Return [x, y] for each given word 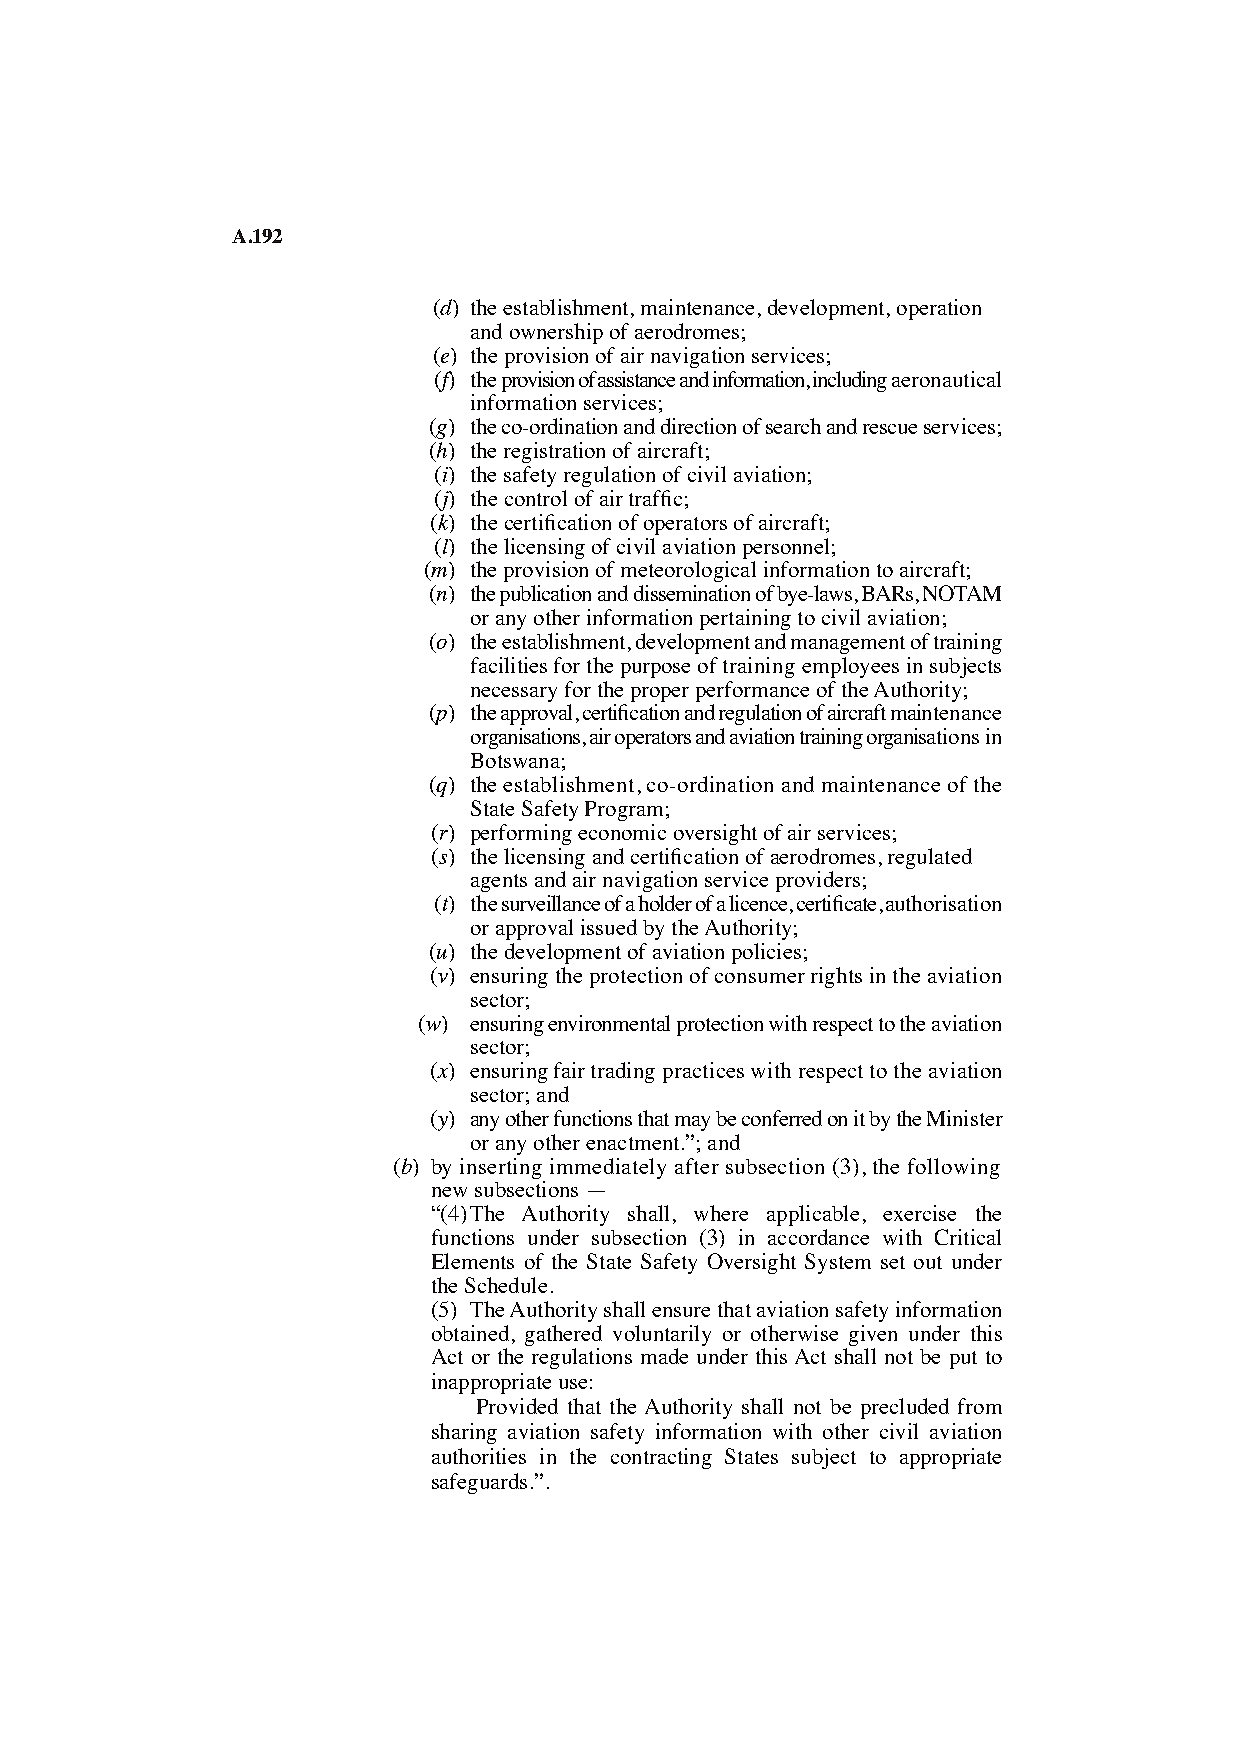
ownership [556, 333]
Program [624, 811]
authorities [479, 1456]
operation [939, 309]
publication [545, 595]
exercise [919, 1213]
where [721, 1213]
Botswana [515, 760]
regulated [930, 858]
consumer [760, 978]
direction [698, 426]
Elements [473, 1261]
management [848, 645]
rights [836, 977]
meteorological [688, 571]
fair [569, 1070]
